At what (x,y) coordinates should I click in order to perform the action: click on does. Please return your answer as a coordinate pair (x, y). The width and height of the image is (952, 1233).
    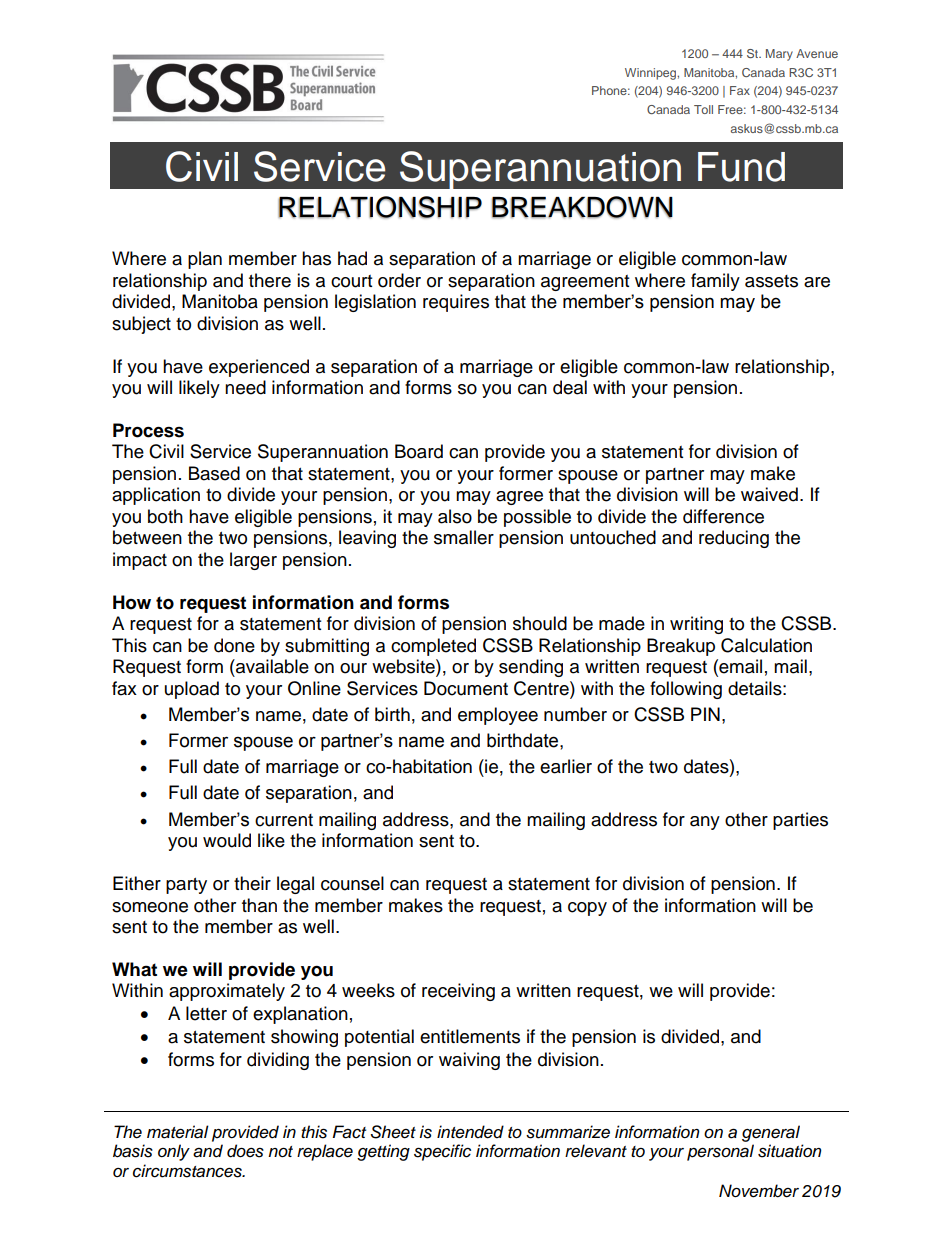
    Looking at the image, I should click on (245, 1151).
